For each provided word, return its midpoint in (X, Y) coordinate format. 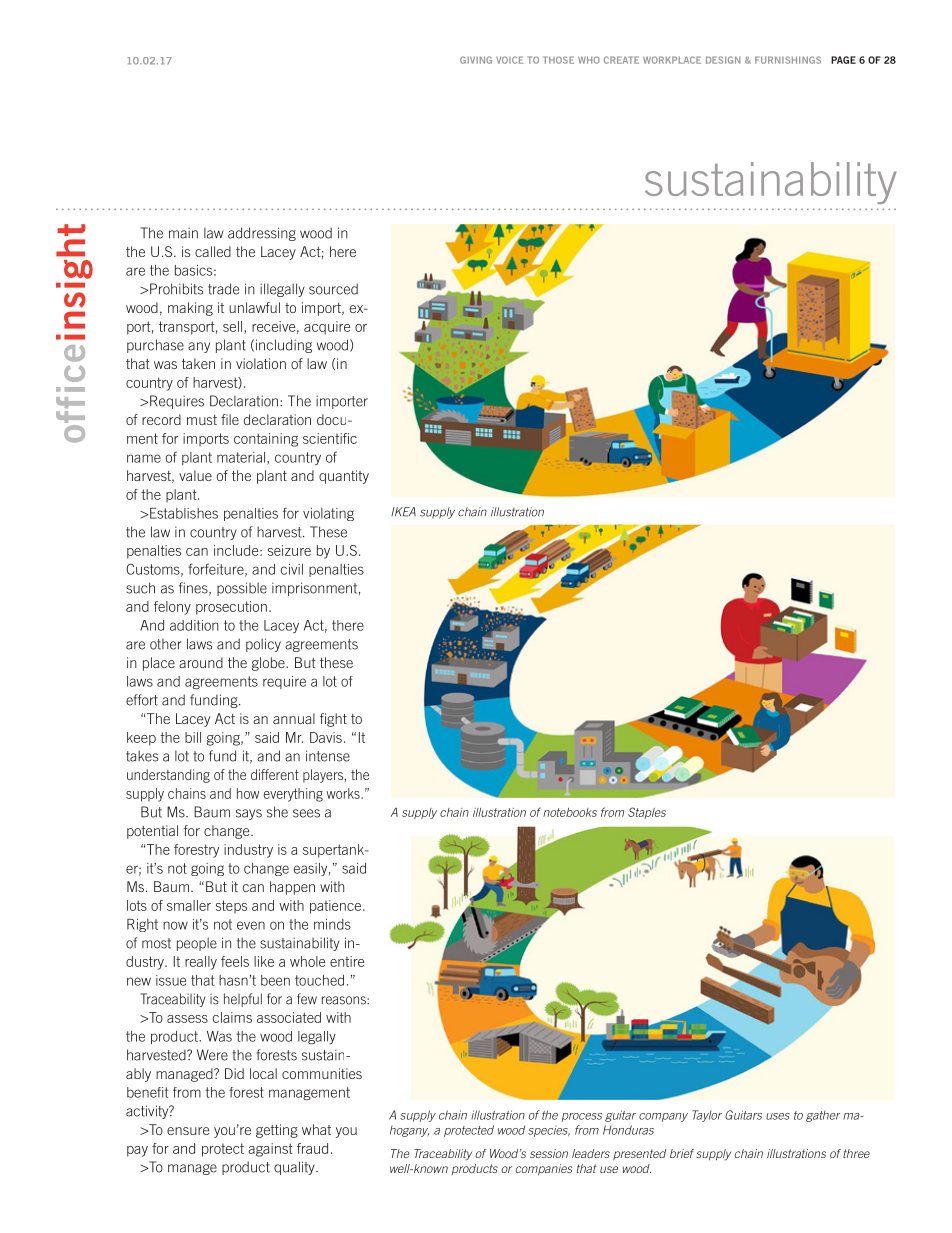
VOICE (509, 60)
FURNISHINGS (788, 60)
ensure (188, 1131)
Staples (647, 813)
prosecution (231, 608)
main (183, 233)
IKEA (403, 512)
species (549, 1131)
